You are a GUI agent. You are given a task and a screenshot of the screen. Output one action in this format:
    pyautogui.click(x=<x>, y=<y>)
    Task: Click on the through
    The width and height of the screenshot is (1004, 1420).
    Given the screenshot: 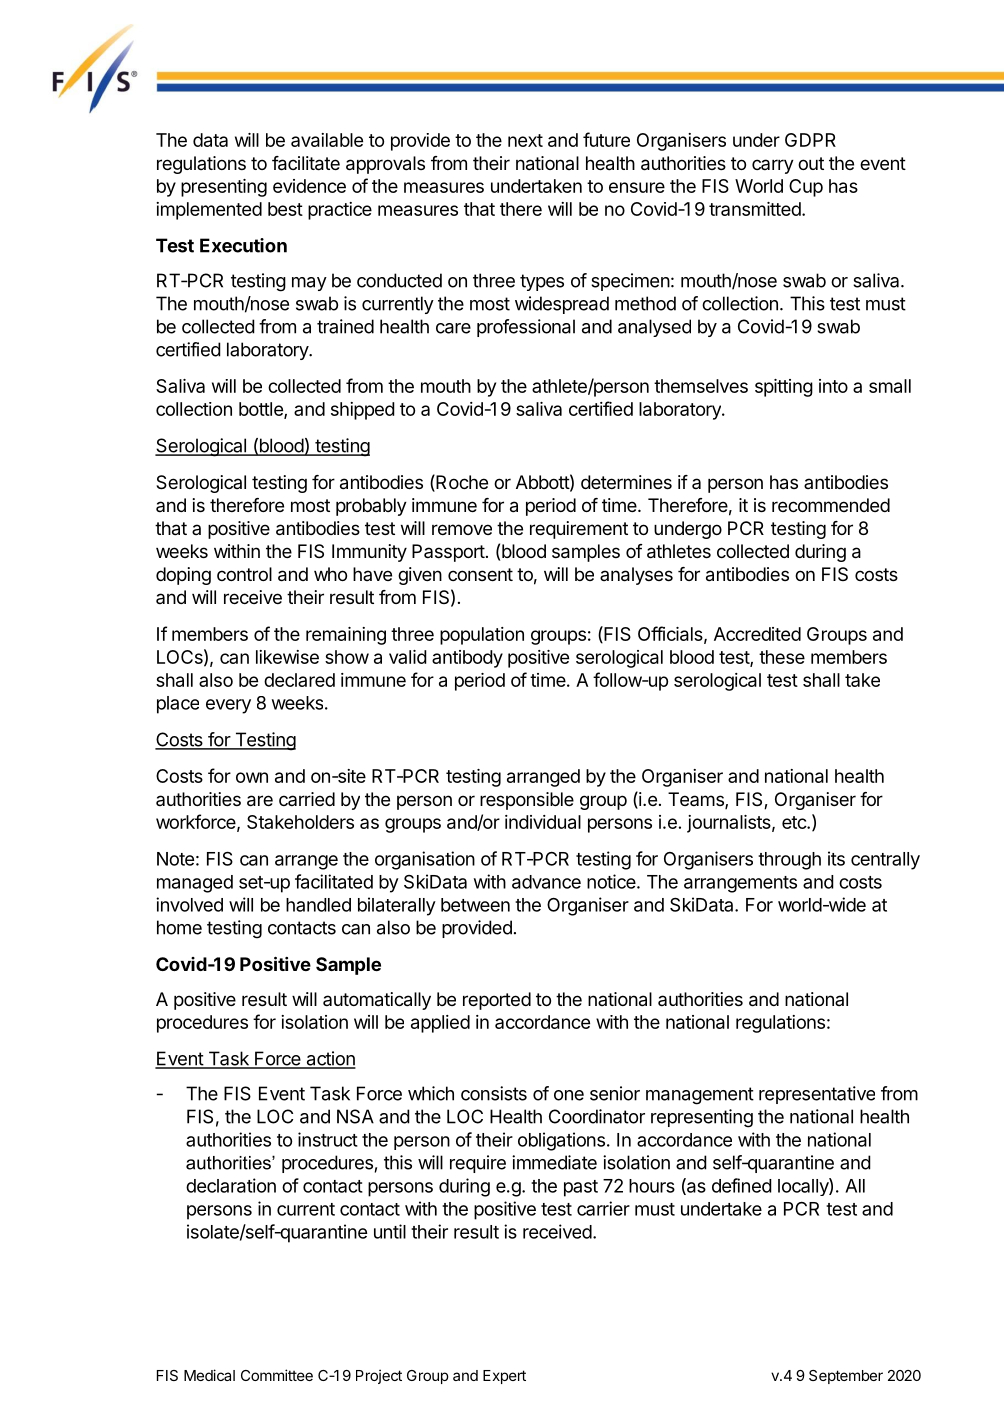 What is the action you would take?
    pyautogui.click(x=789, y=861)
